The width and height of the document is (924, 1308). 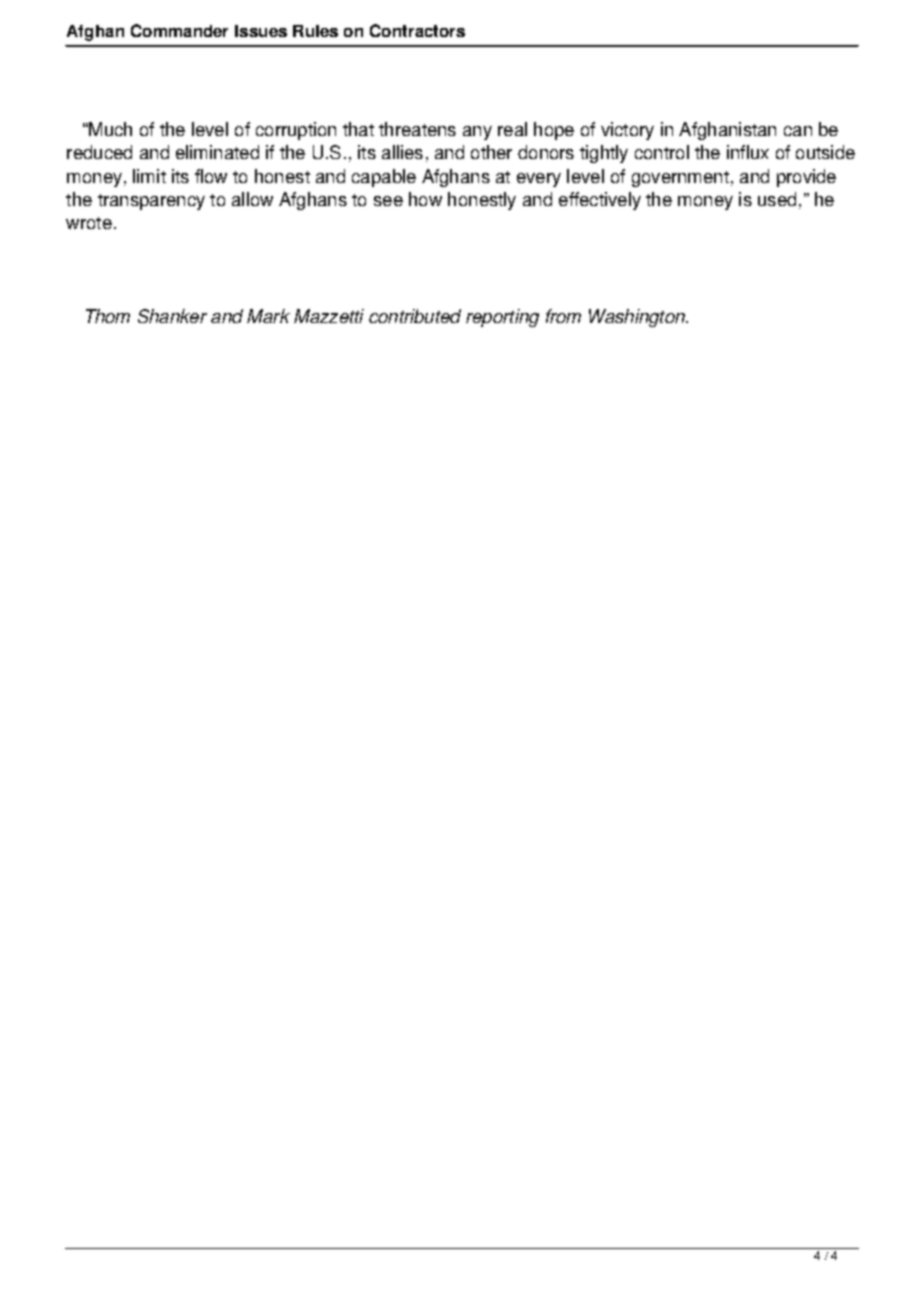 I want to click on capable, so click(x=384, y=178).
